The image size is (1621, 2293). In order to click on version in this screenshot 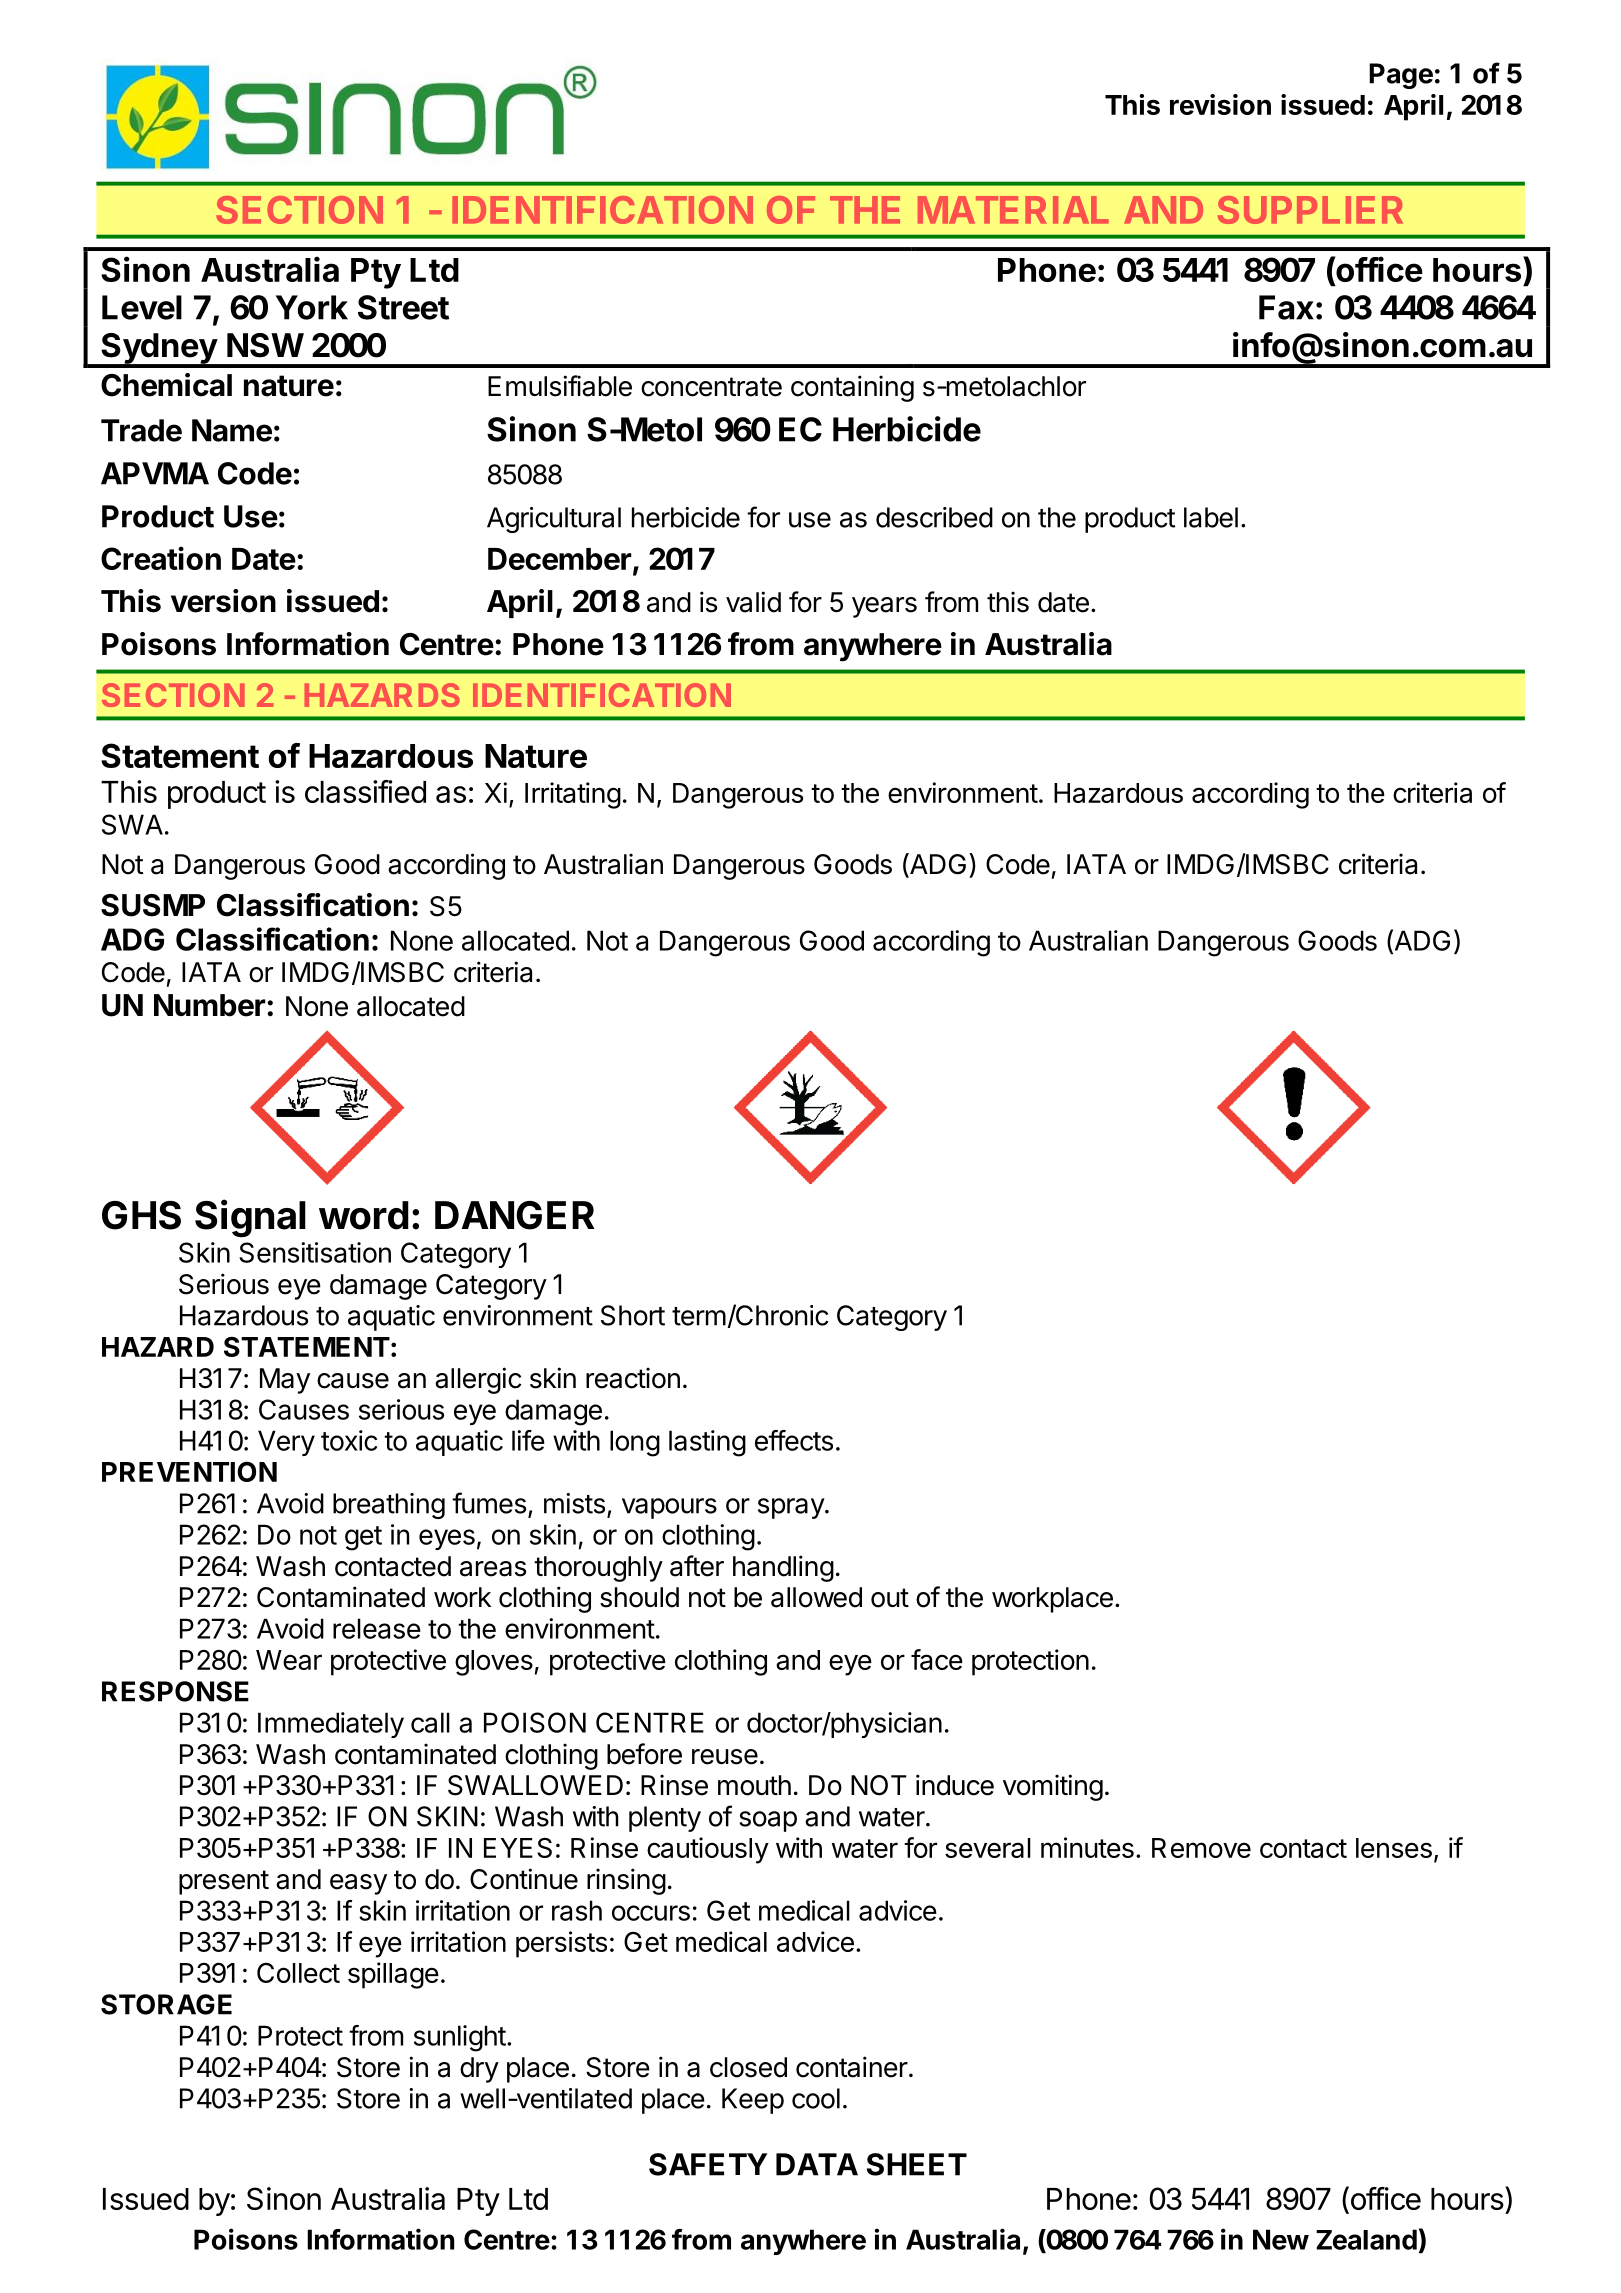, I will do `click(223, 601)`.
